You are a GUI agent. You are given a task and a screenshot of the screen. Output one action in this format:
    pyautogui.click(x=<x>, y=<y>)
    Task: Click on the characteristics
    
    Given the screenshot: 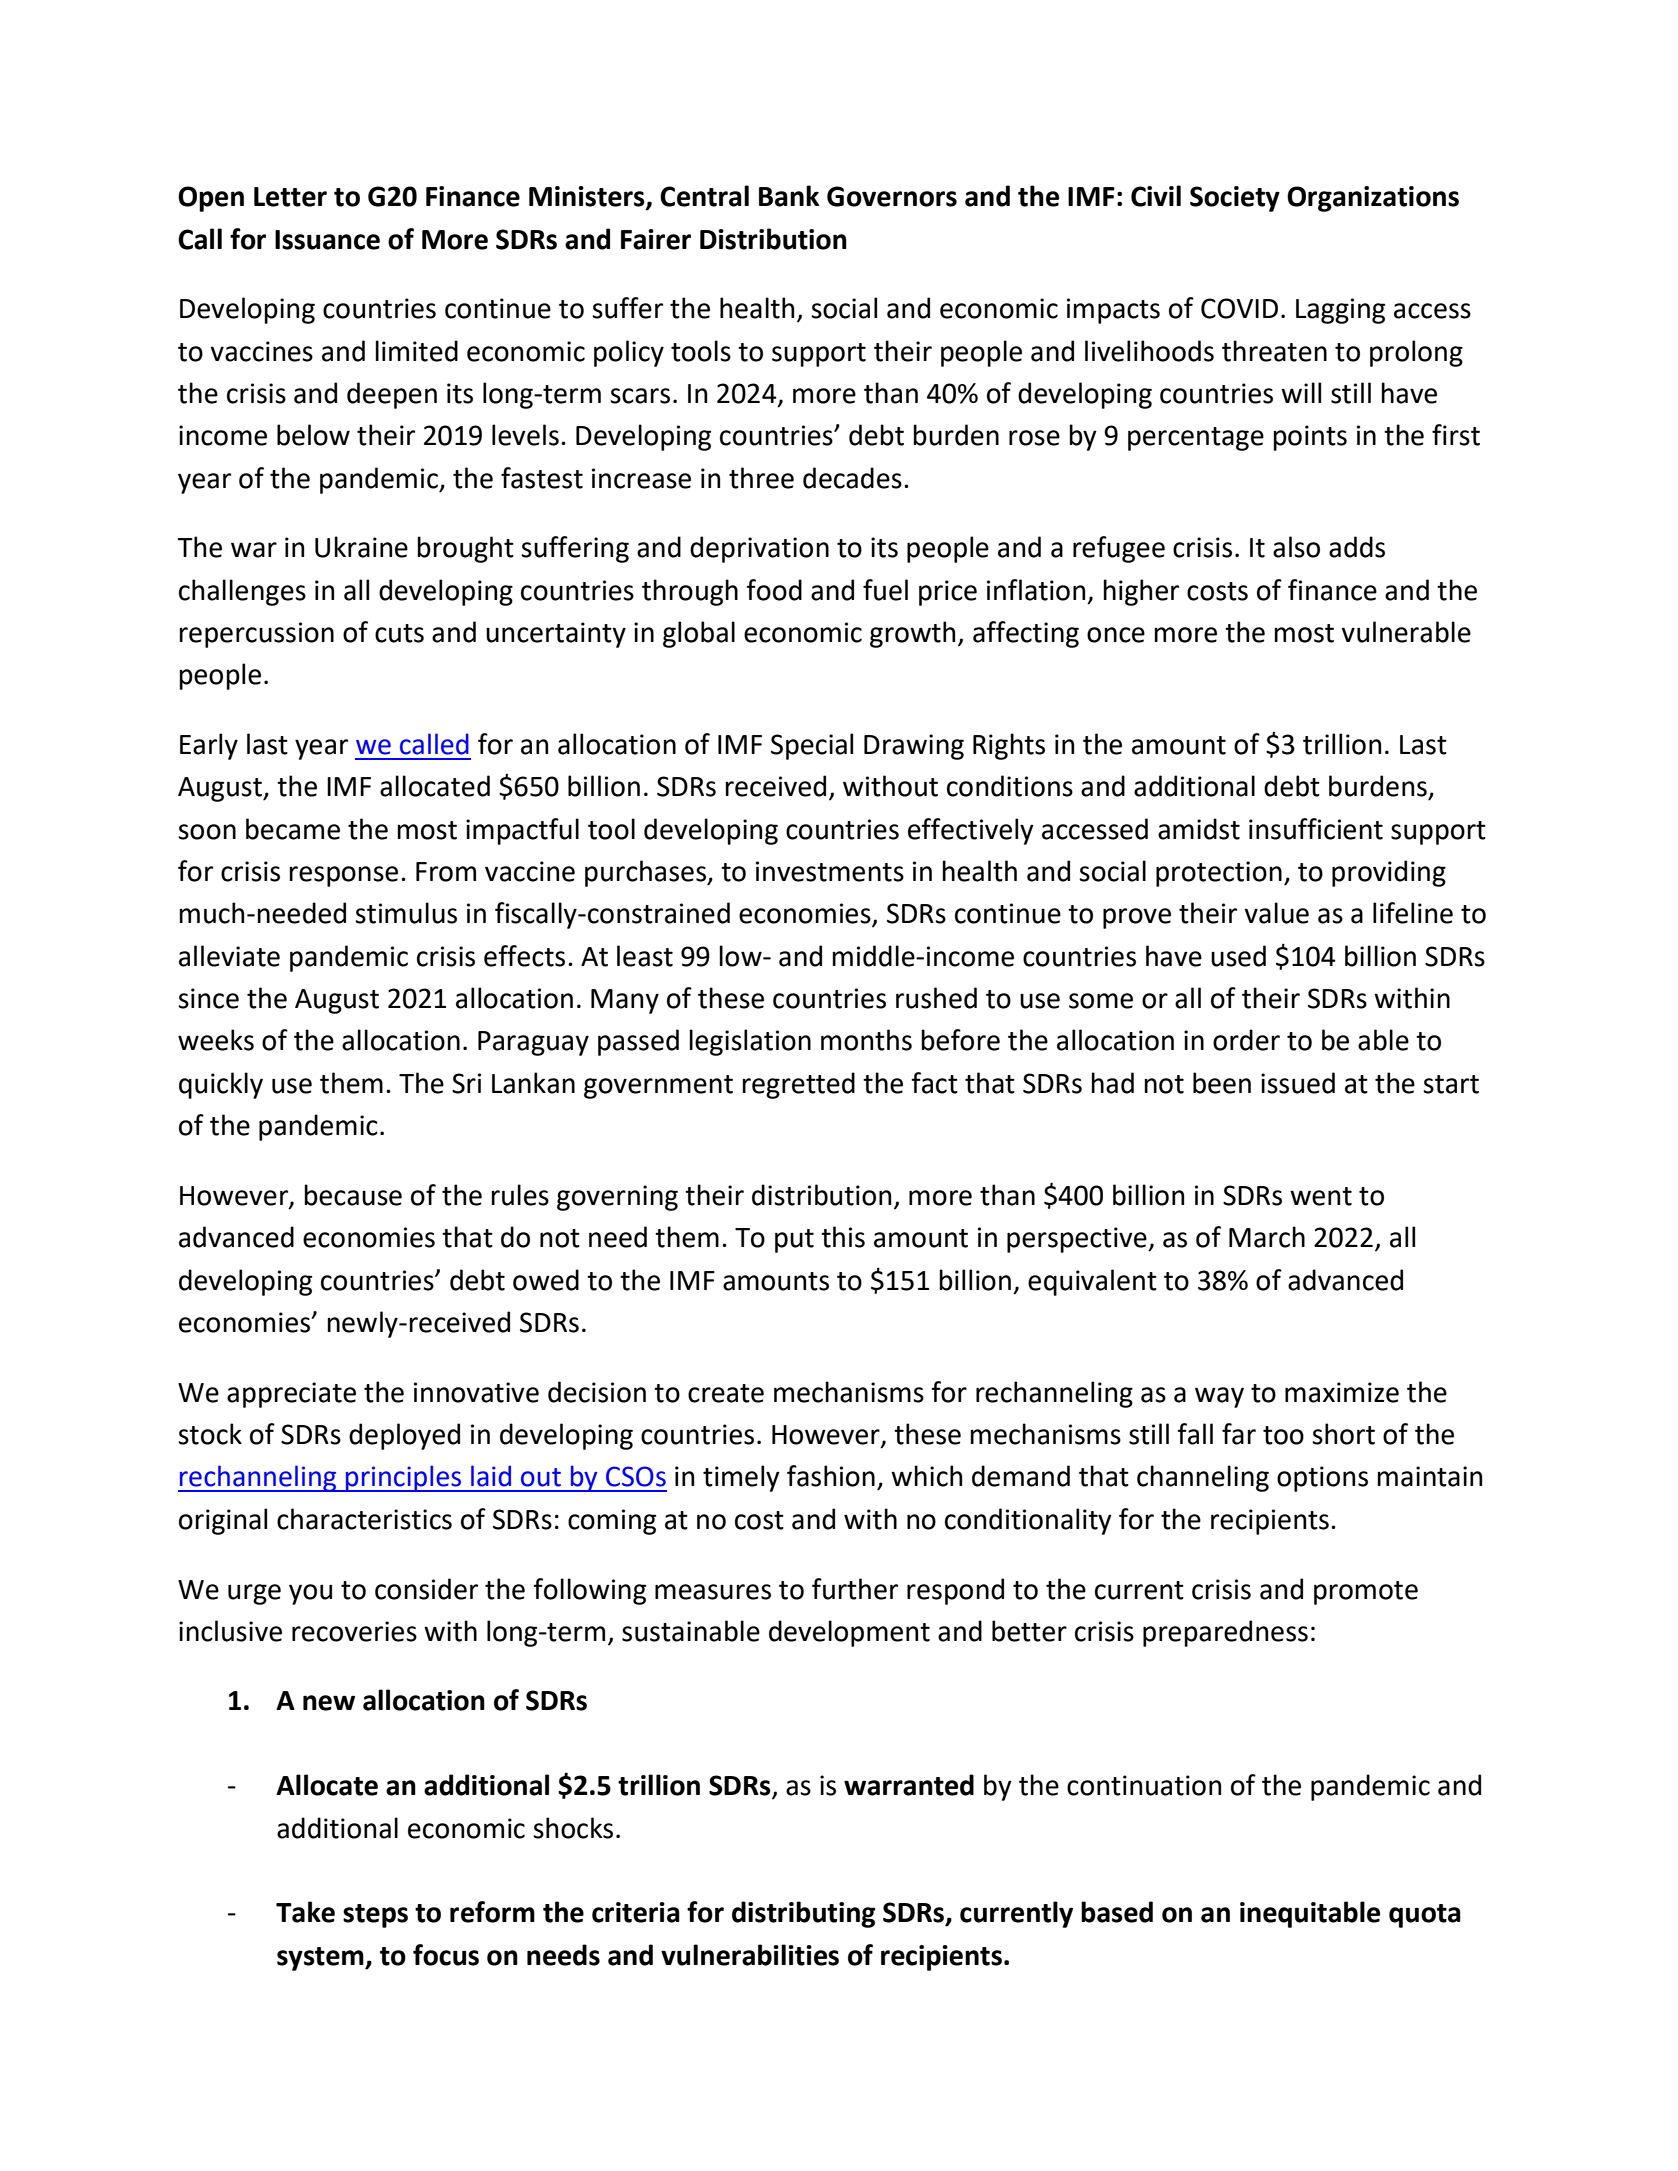 What is the action you would take?
    pyautogui.click(x=364, y=1519)
